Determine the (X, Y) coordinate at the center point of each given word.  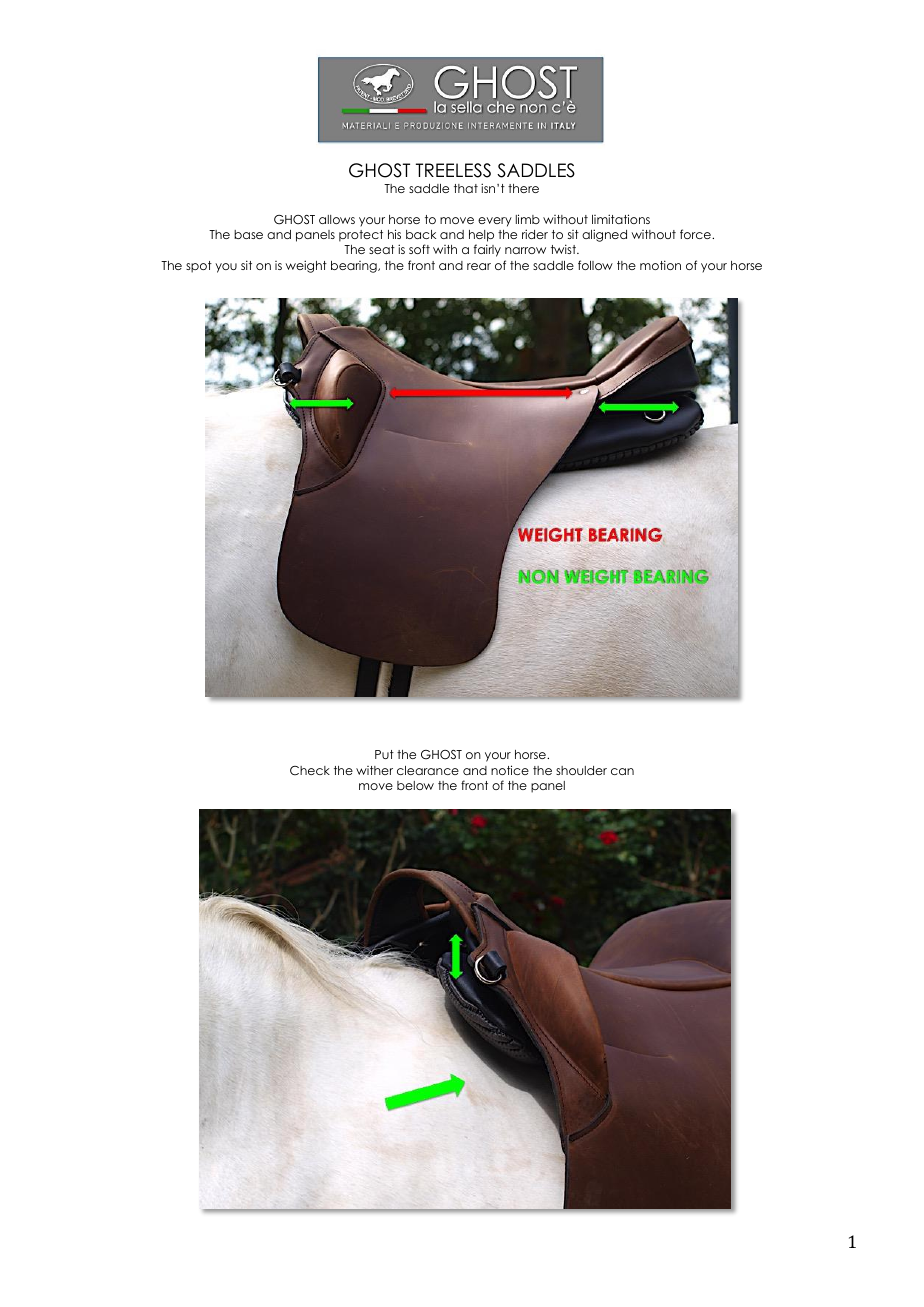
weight (306, 266)
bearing (355, 267)
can (622, 771)
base (248, 234)
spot (199, 267)
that (466, 188)
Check (310, 770)
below (415, 785)
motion (660, 265)
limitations (621, 219)
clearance (428, 770)
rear (479, 266)
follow (595, 265)
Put (384, 754)
